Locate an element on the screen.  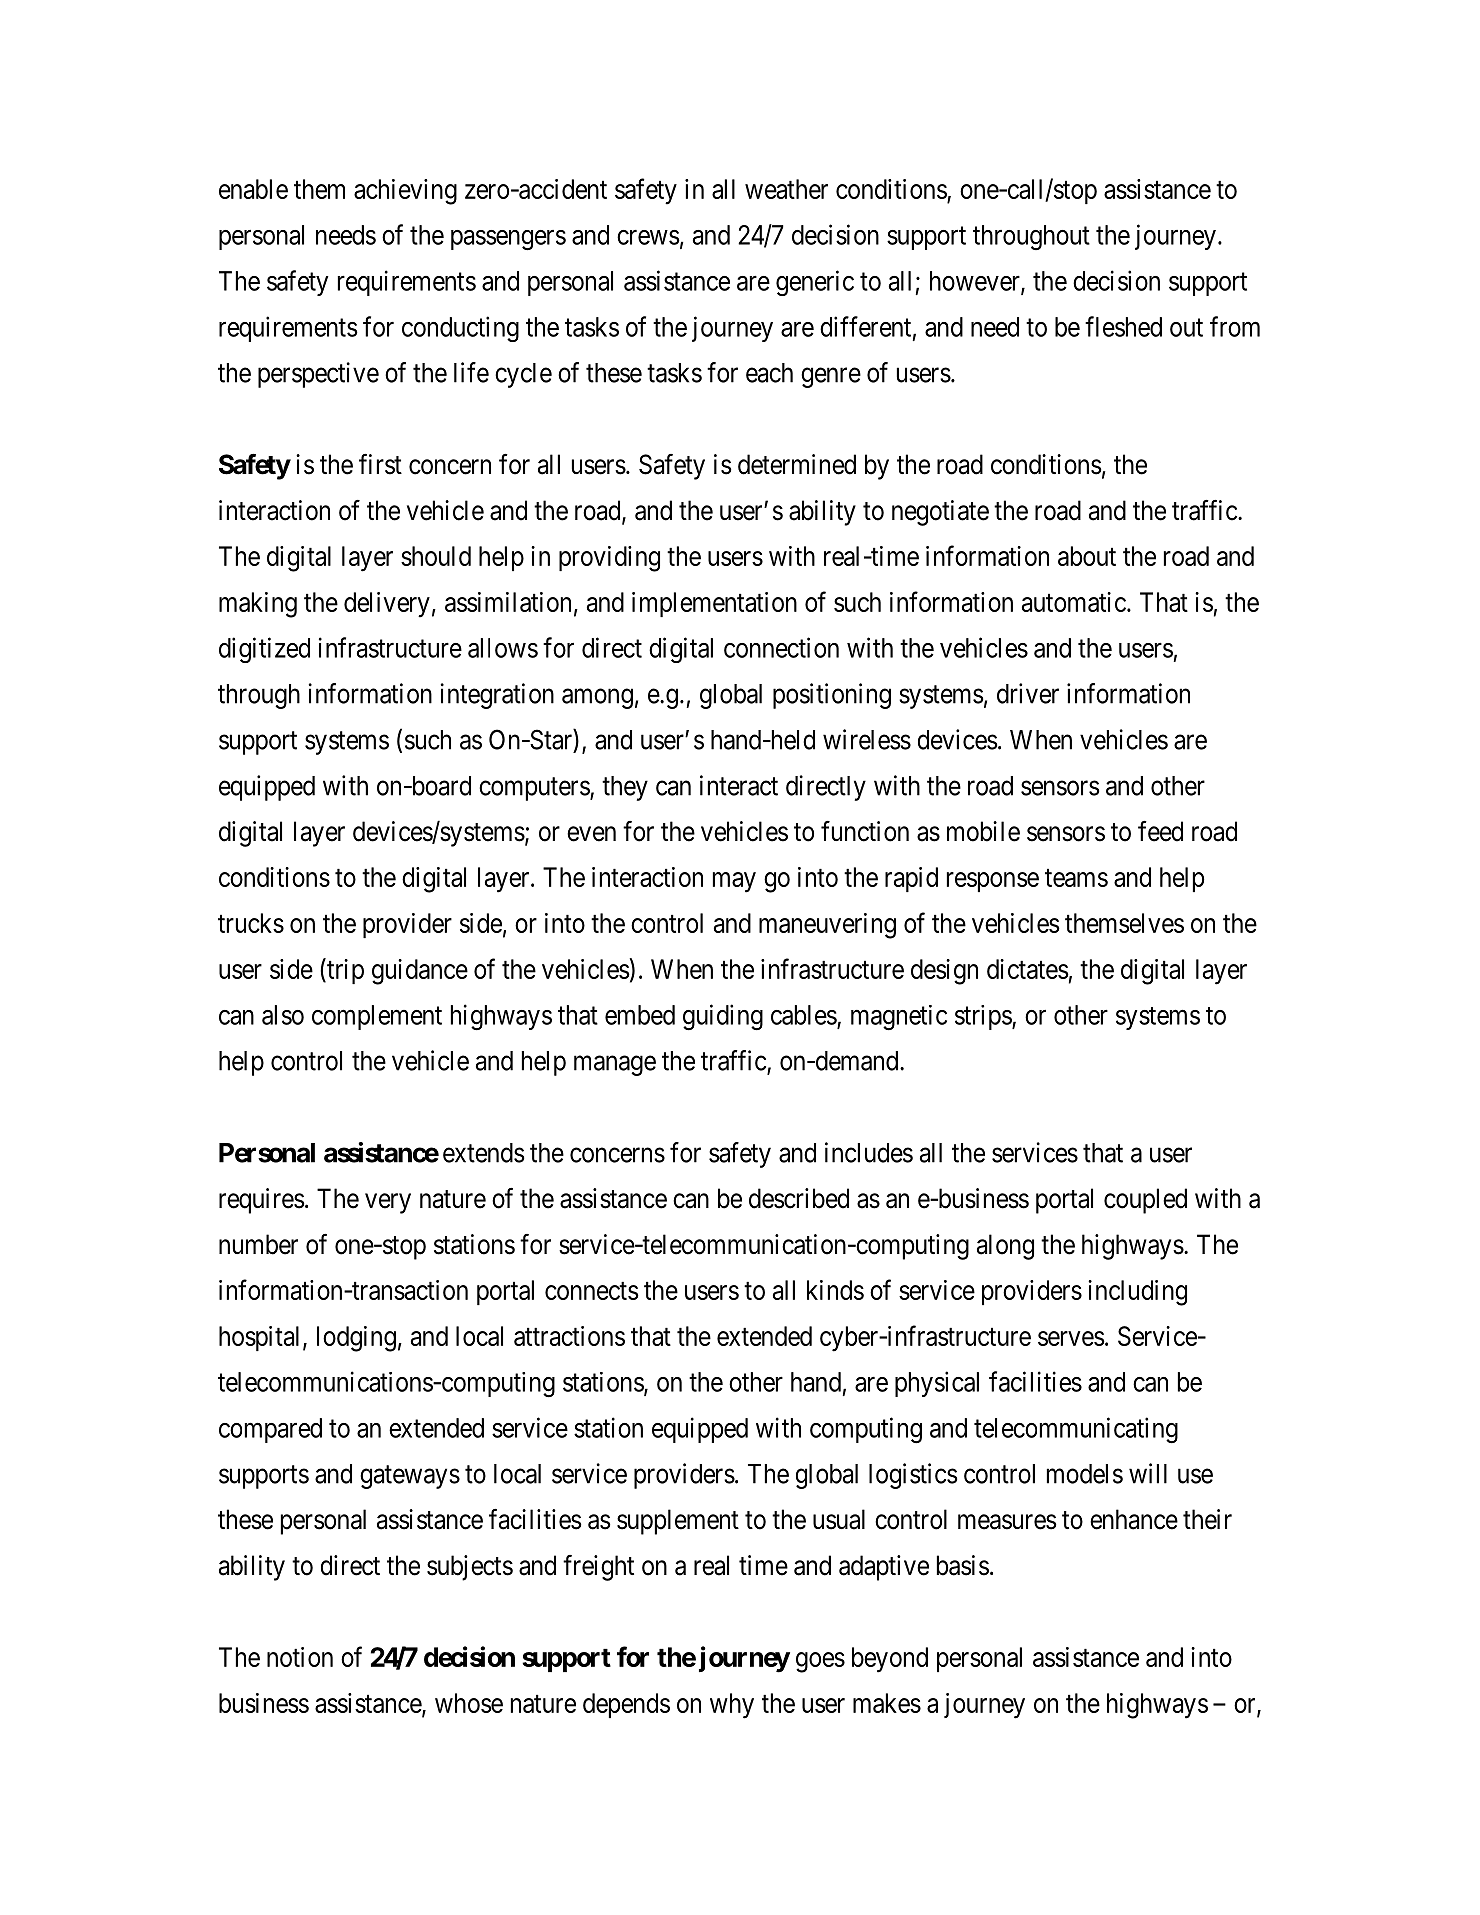
why is located at coordinates (732, 1706).
